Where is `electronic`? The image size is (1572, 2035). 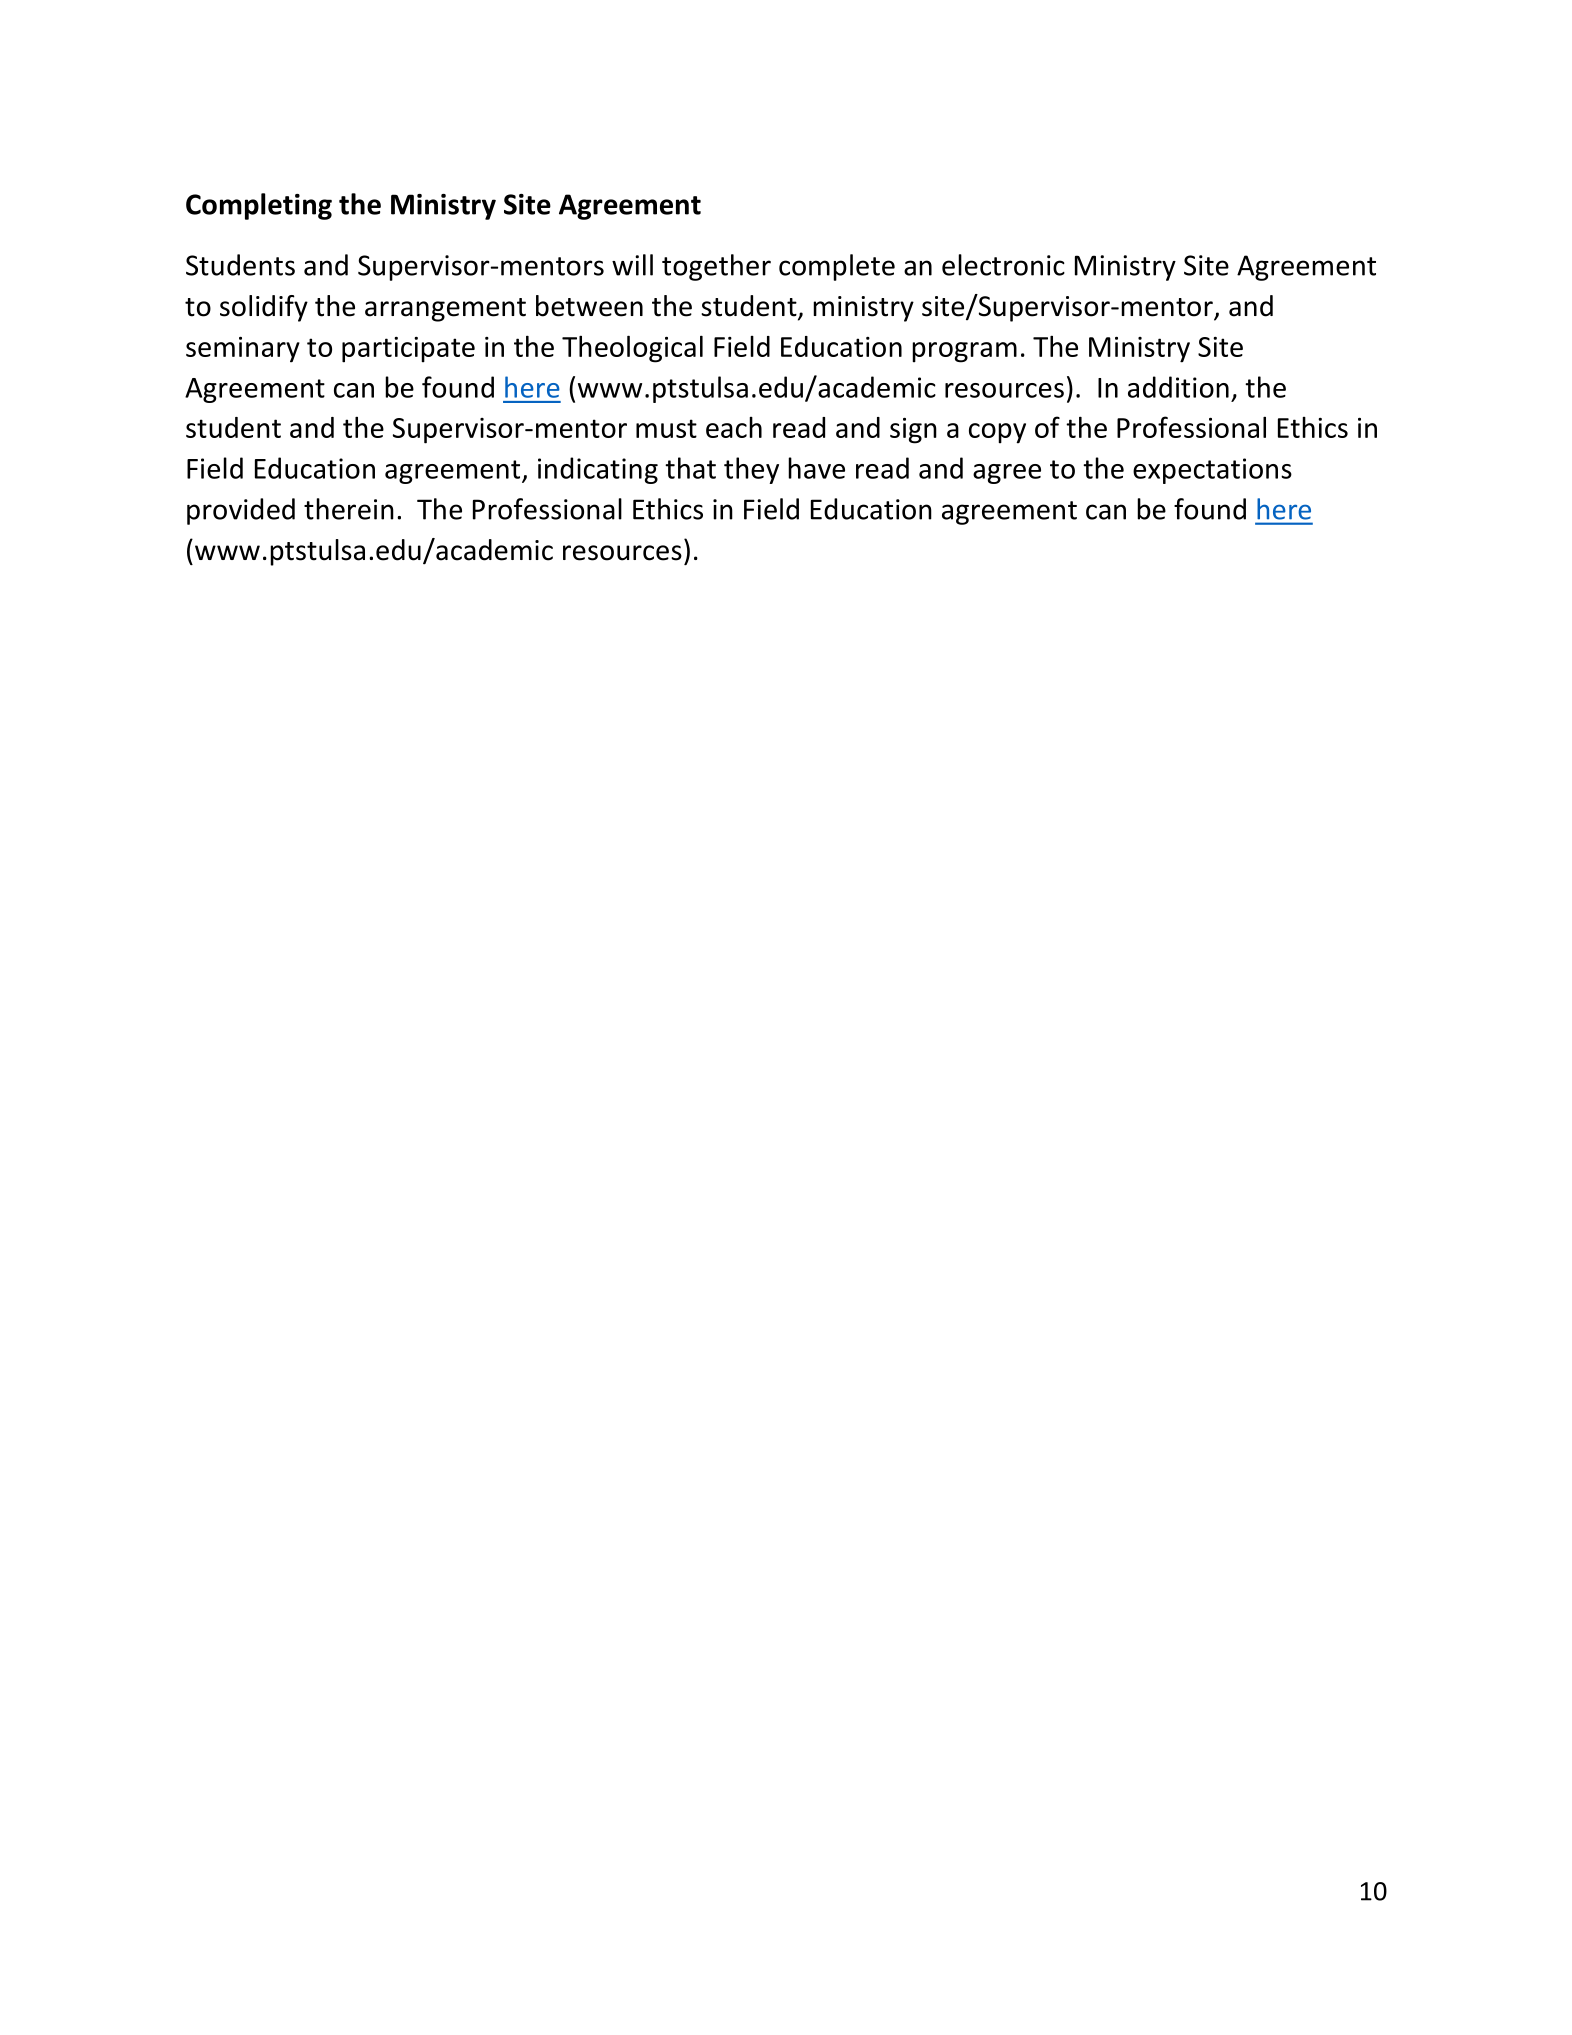 electronic is located at coordinates (1003, 265).
